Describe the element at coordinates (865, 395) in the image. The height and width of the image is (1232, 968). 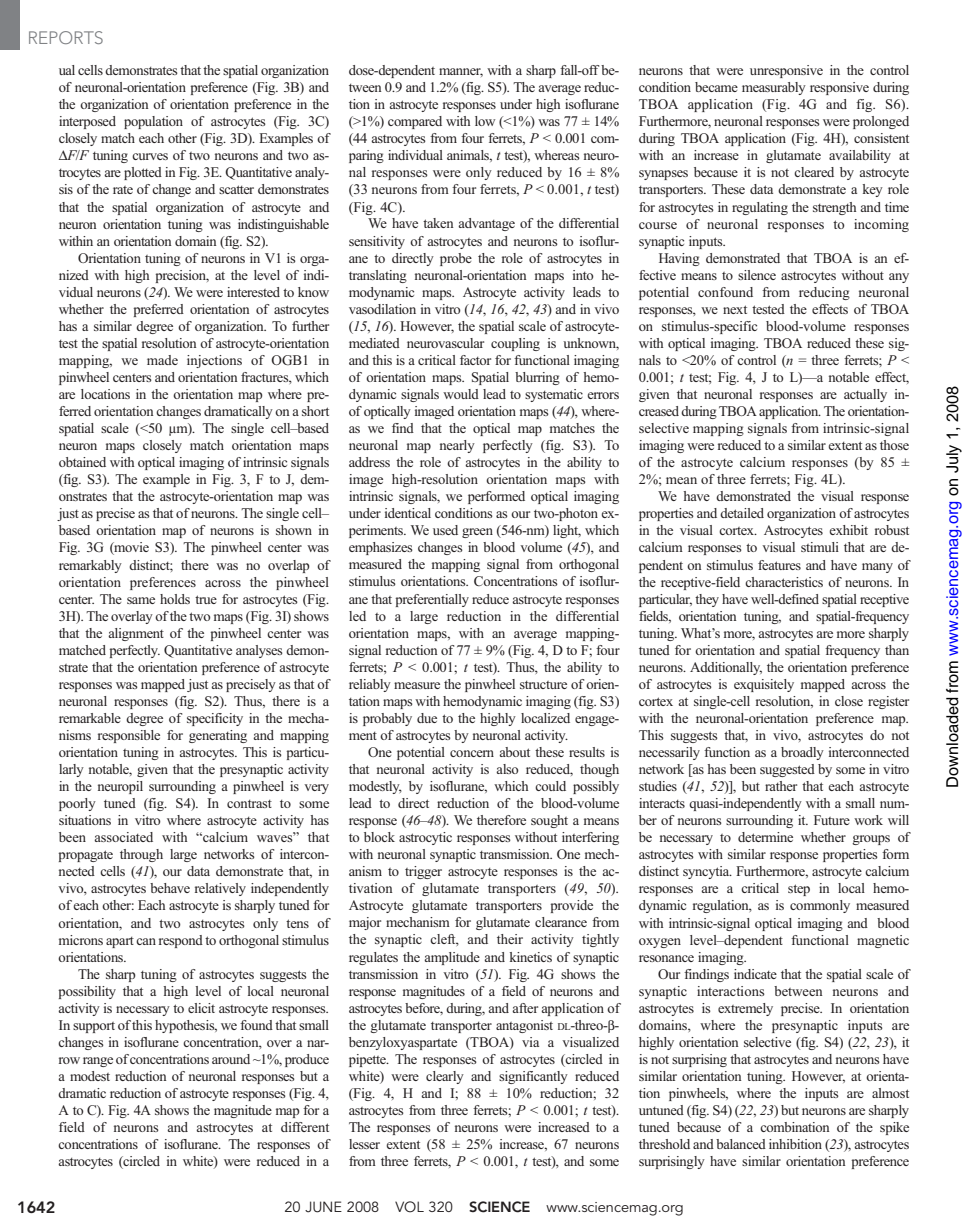
I see `actually` at that location.
